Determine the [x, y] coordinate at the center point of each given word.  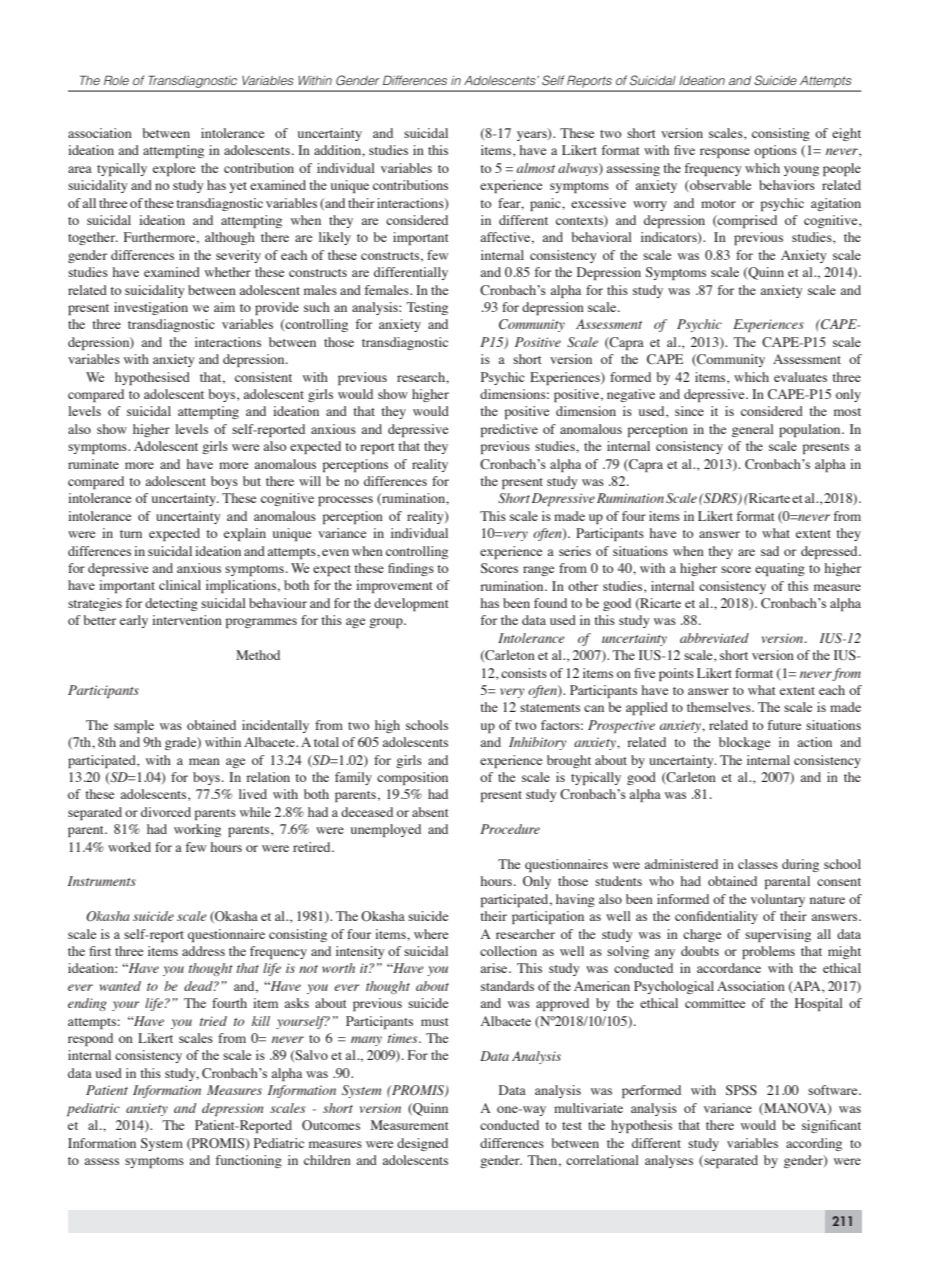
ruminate [93, 464]
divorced [166, 812]
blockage [744, 743]
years [533, 135]
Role [116, 80]
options [775, 151]
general [753, 430]
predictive [509, 430]
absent [430, 812]
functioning [249, 1161]
